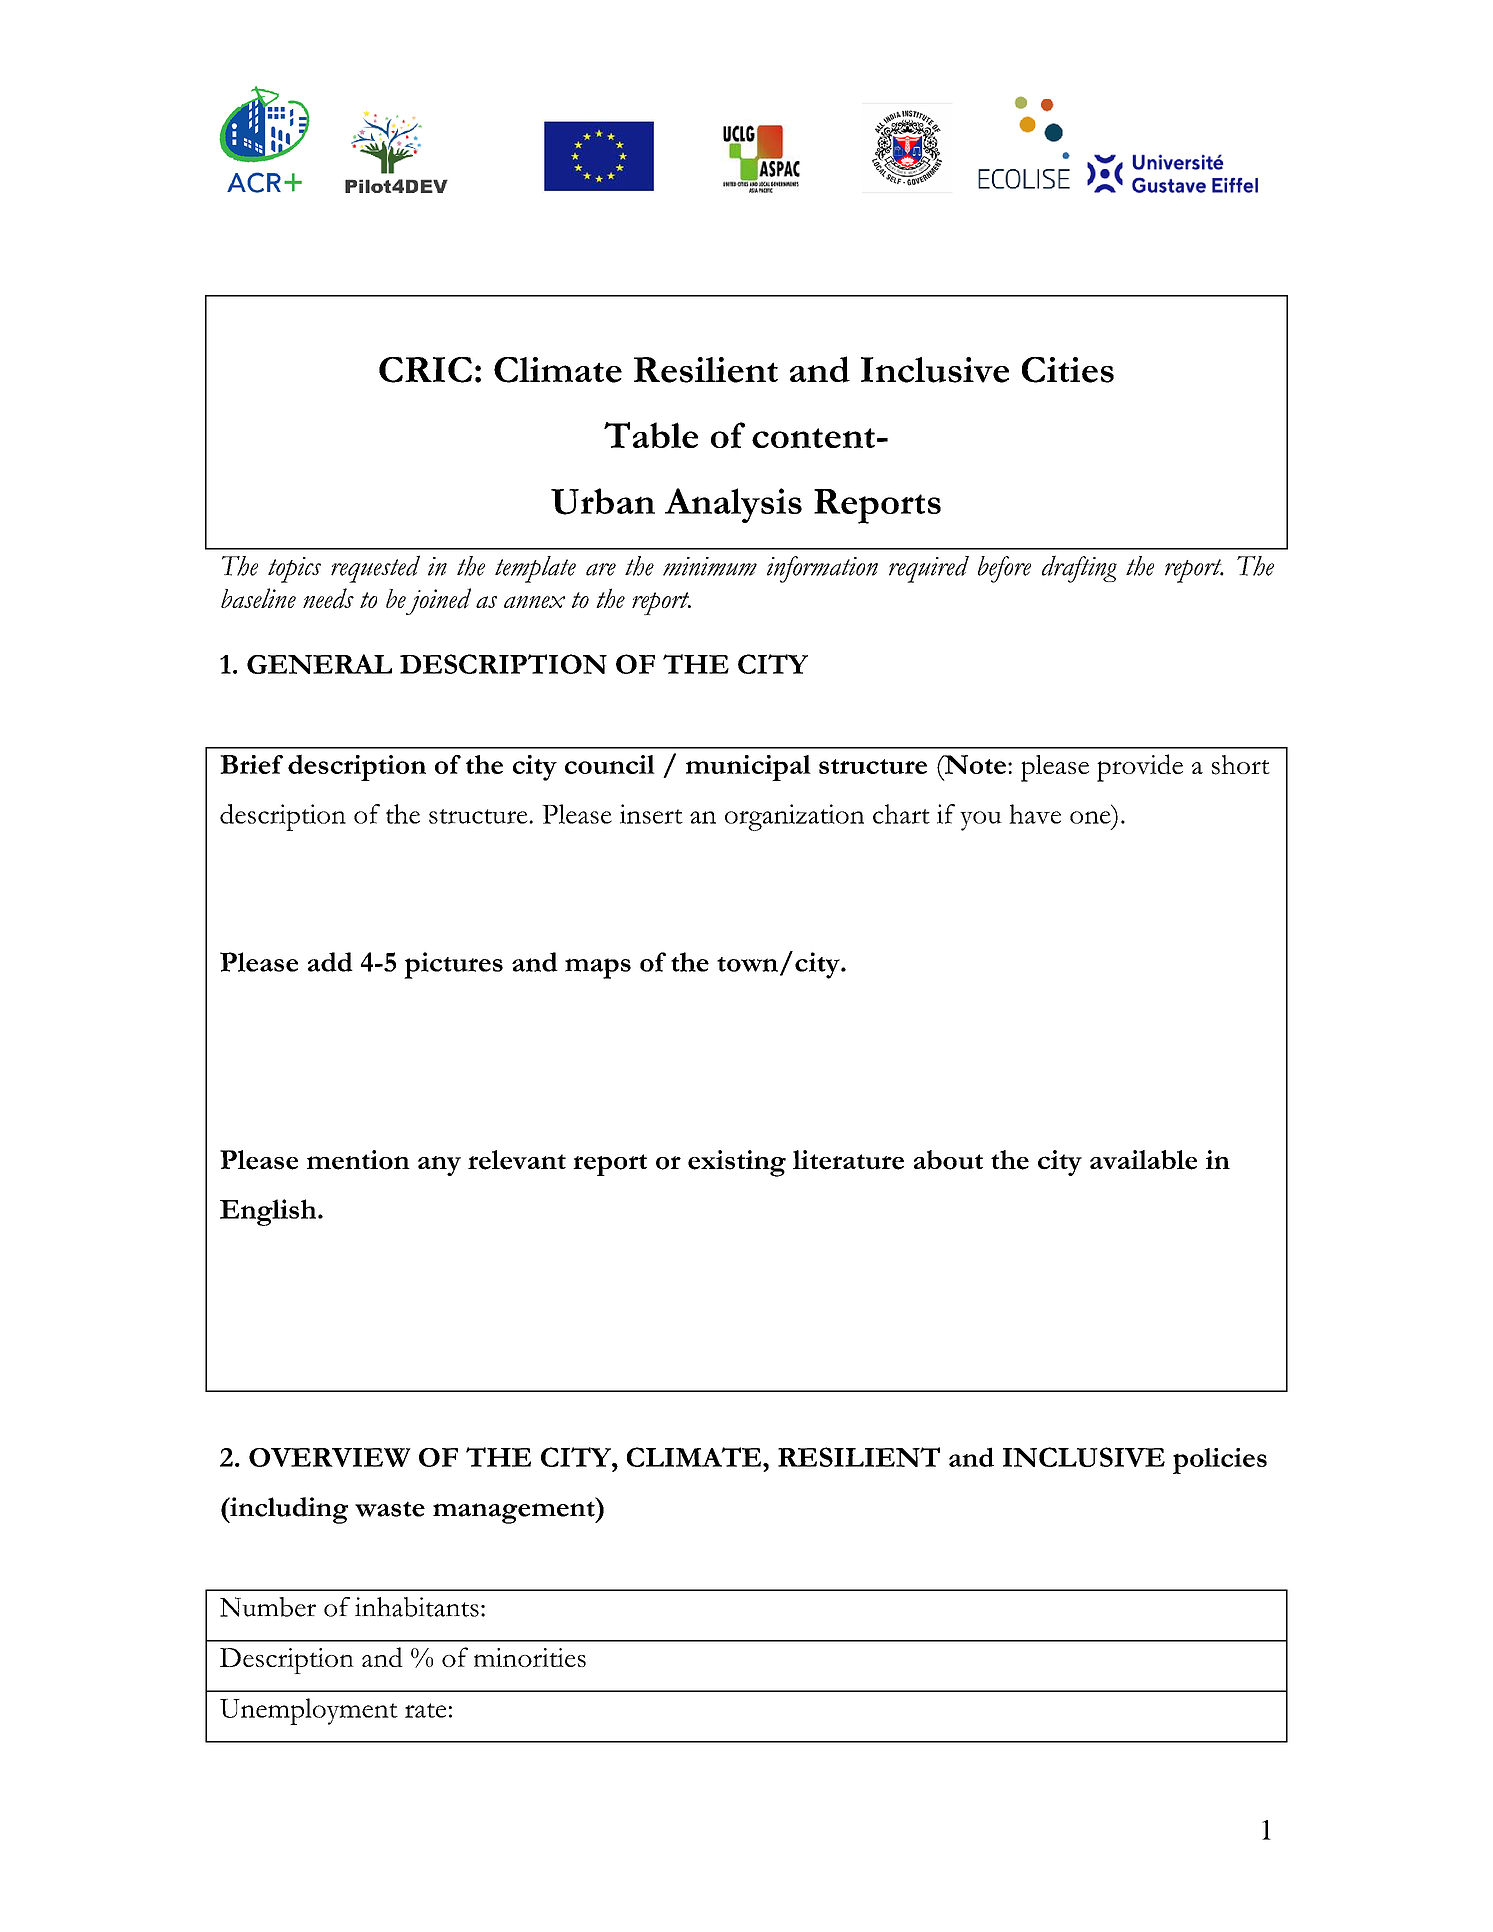  What do you see at coordinates (737, 1163) in the page?
I see `existing` at bounding box center [737, 1163].
